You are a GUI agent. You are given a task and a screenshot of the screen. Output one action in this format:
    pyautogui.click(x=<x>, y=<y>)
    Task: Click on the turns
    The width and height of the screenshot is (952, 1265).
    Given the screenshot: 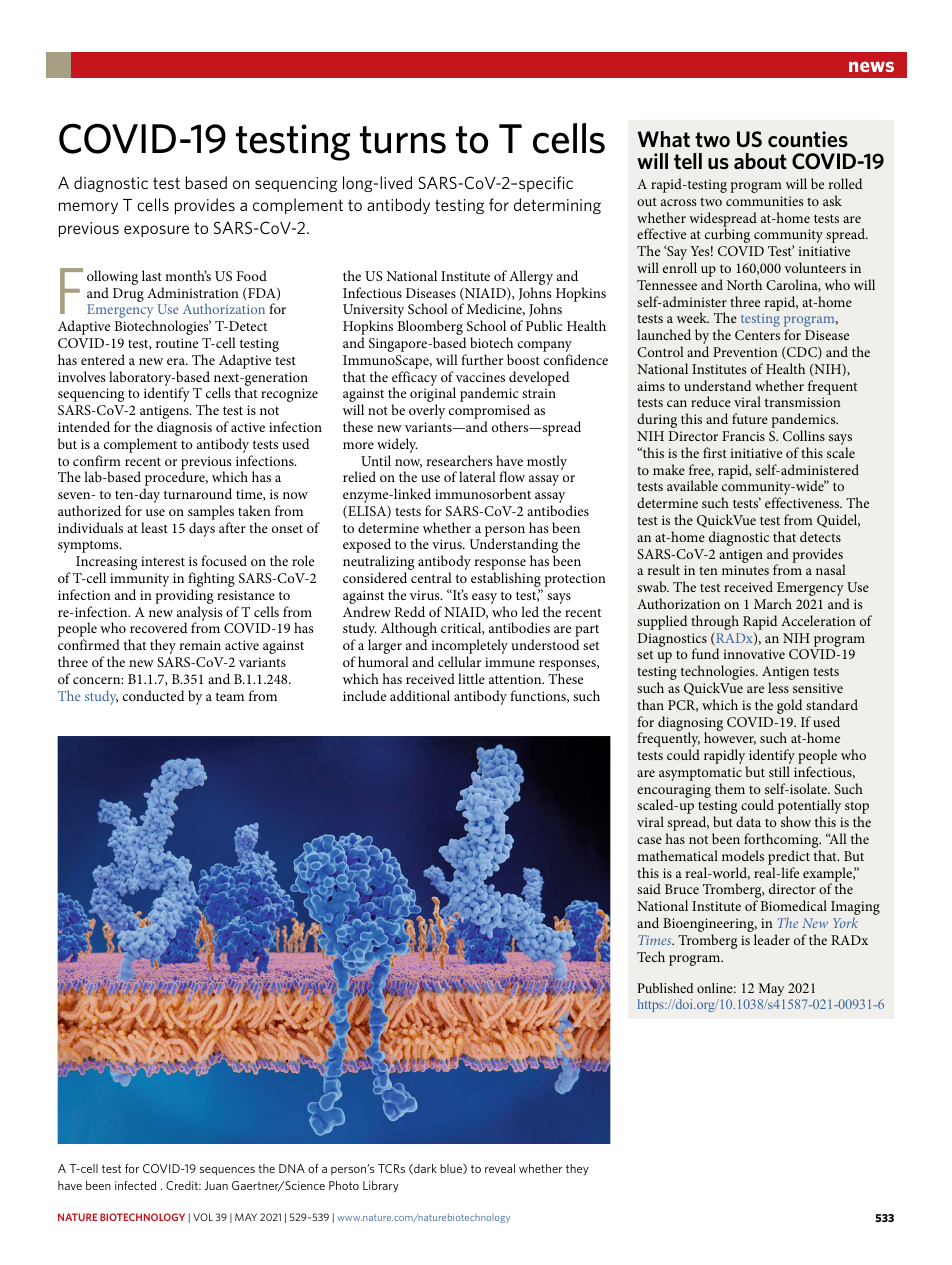 What is the action you would take?
    pyautogui.click(x=403, y=140)
